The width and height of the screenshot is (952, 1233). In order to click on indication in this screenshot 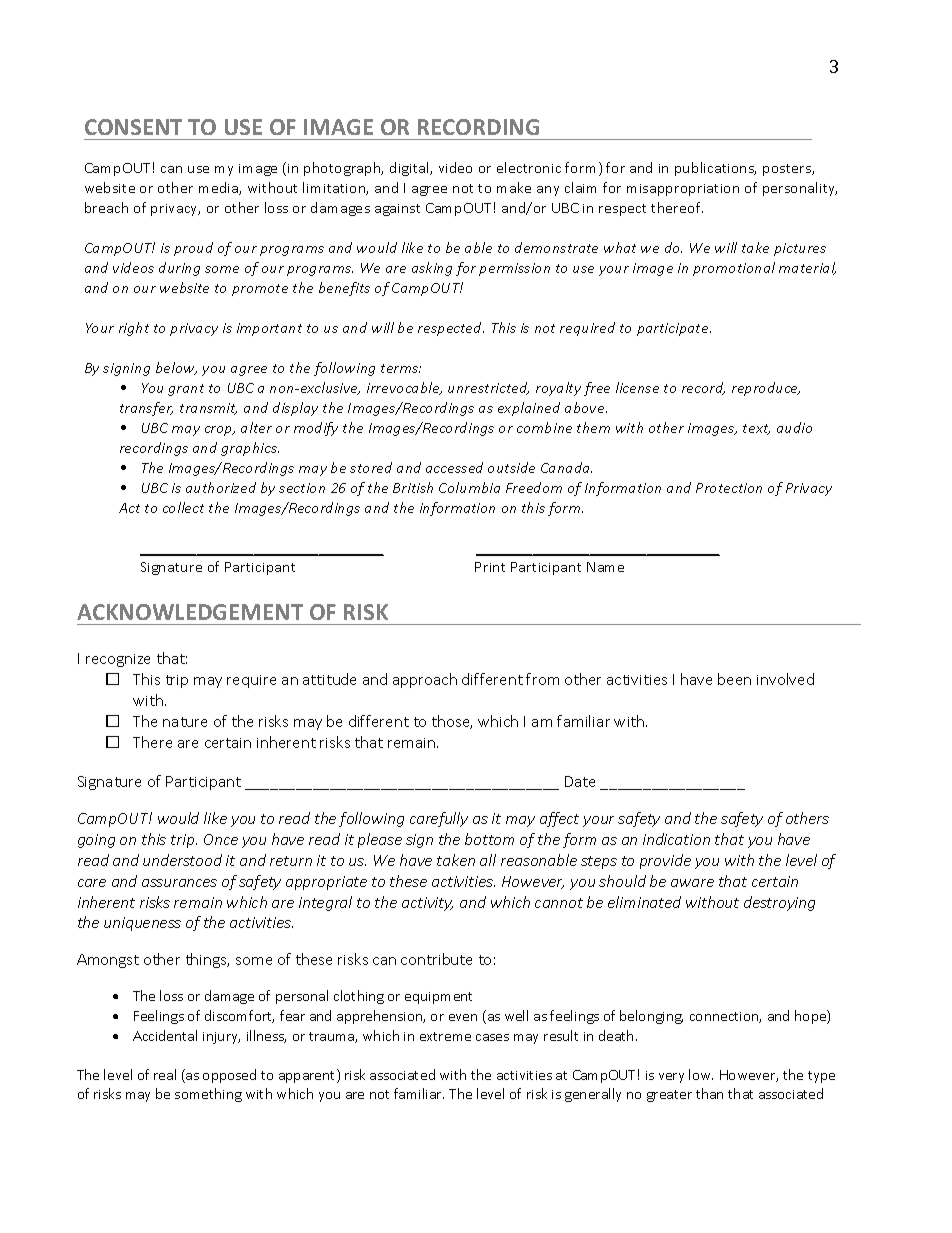, I will do `click(676, 839)`.
